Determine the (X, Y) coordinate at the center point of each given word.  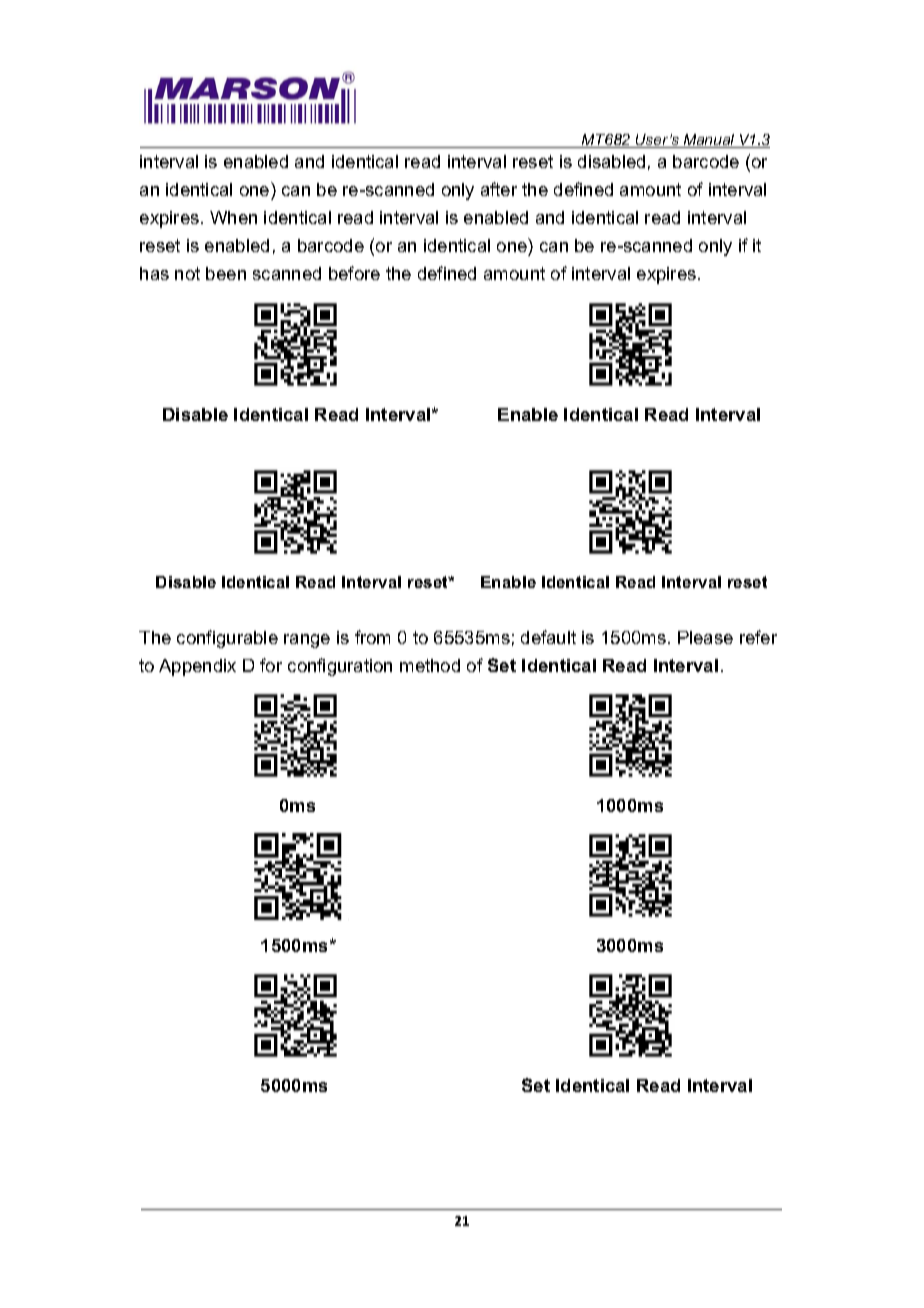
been (226, 273)
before (354, 273)
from (372, 637)
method (430, 665)
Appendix (197, 667)
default (548, 637)
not (187, 273)
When (233, 217)
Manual (709, 141)
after (499, 189)
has (154, 273)
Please (705, 637)
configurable (227, 639)
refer (758, 637)
